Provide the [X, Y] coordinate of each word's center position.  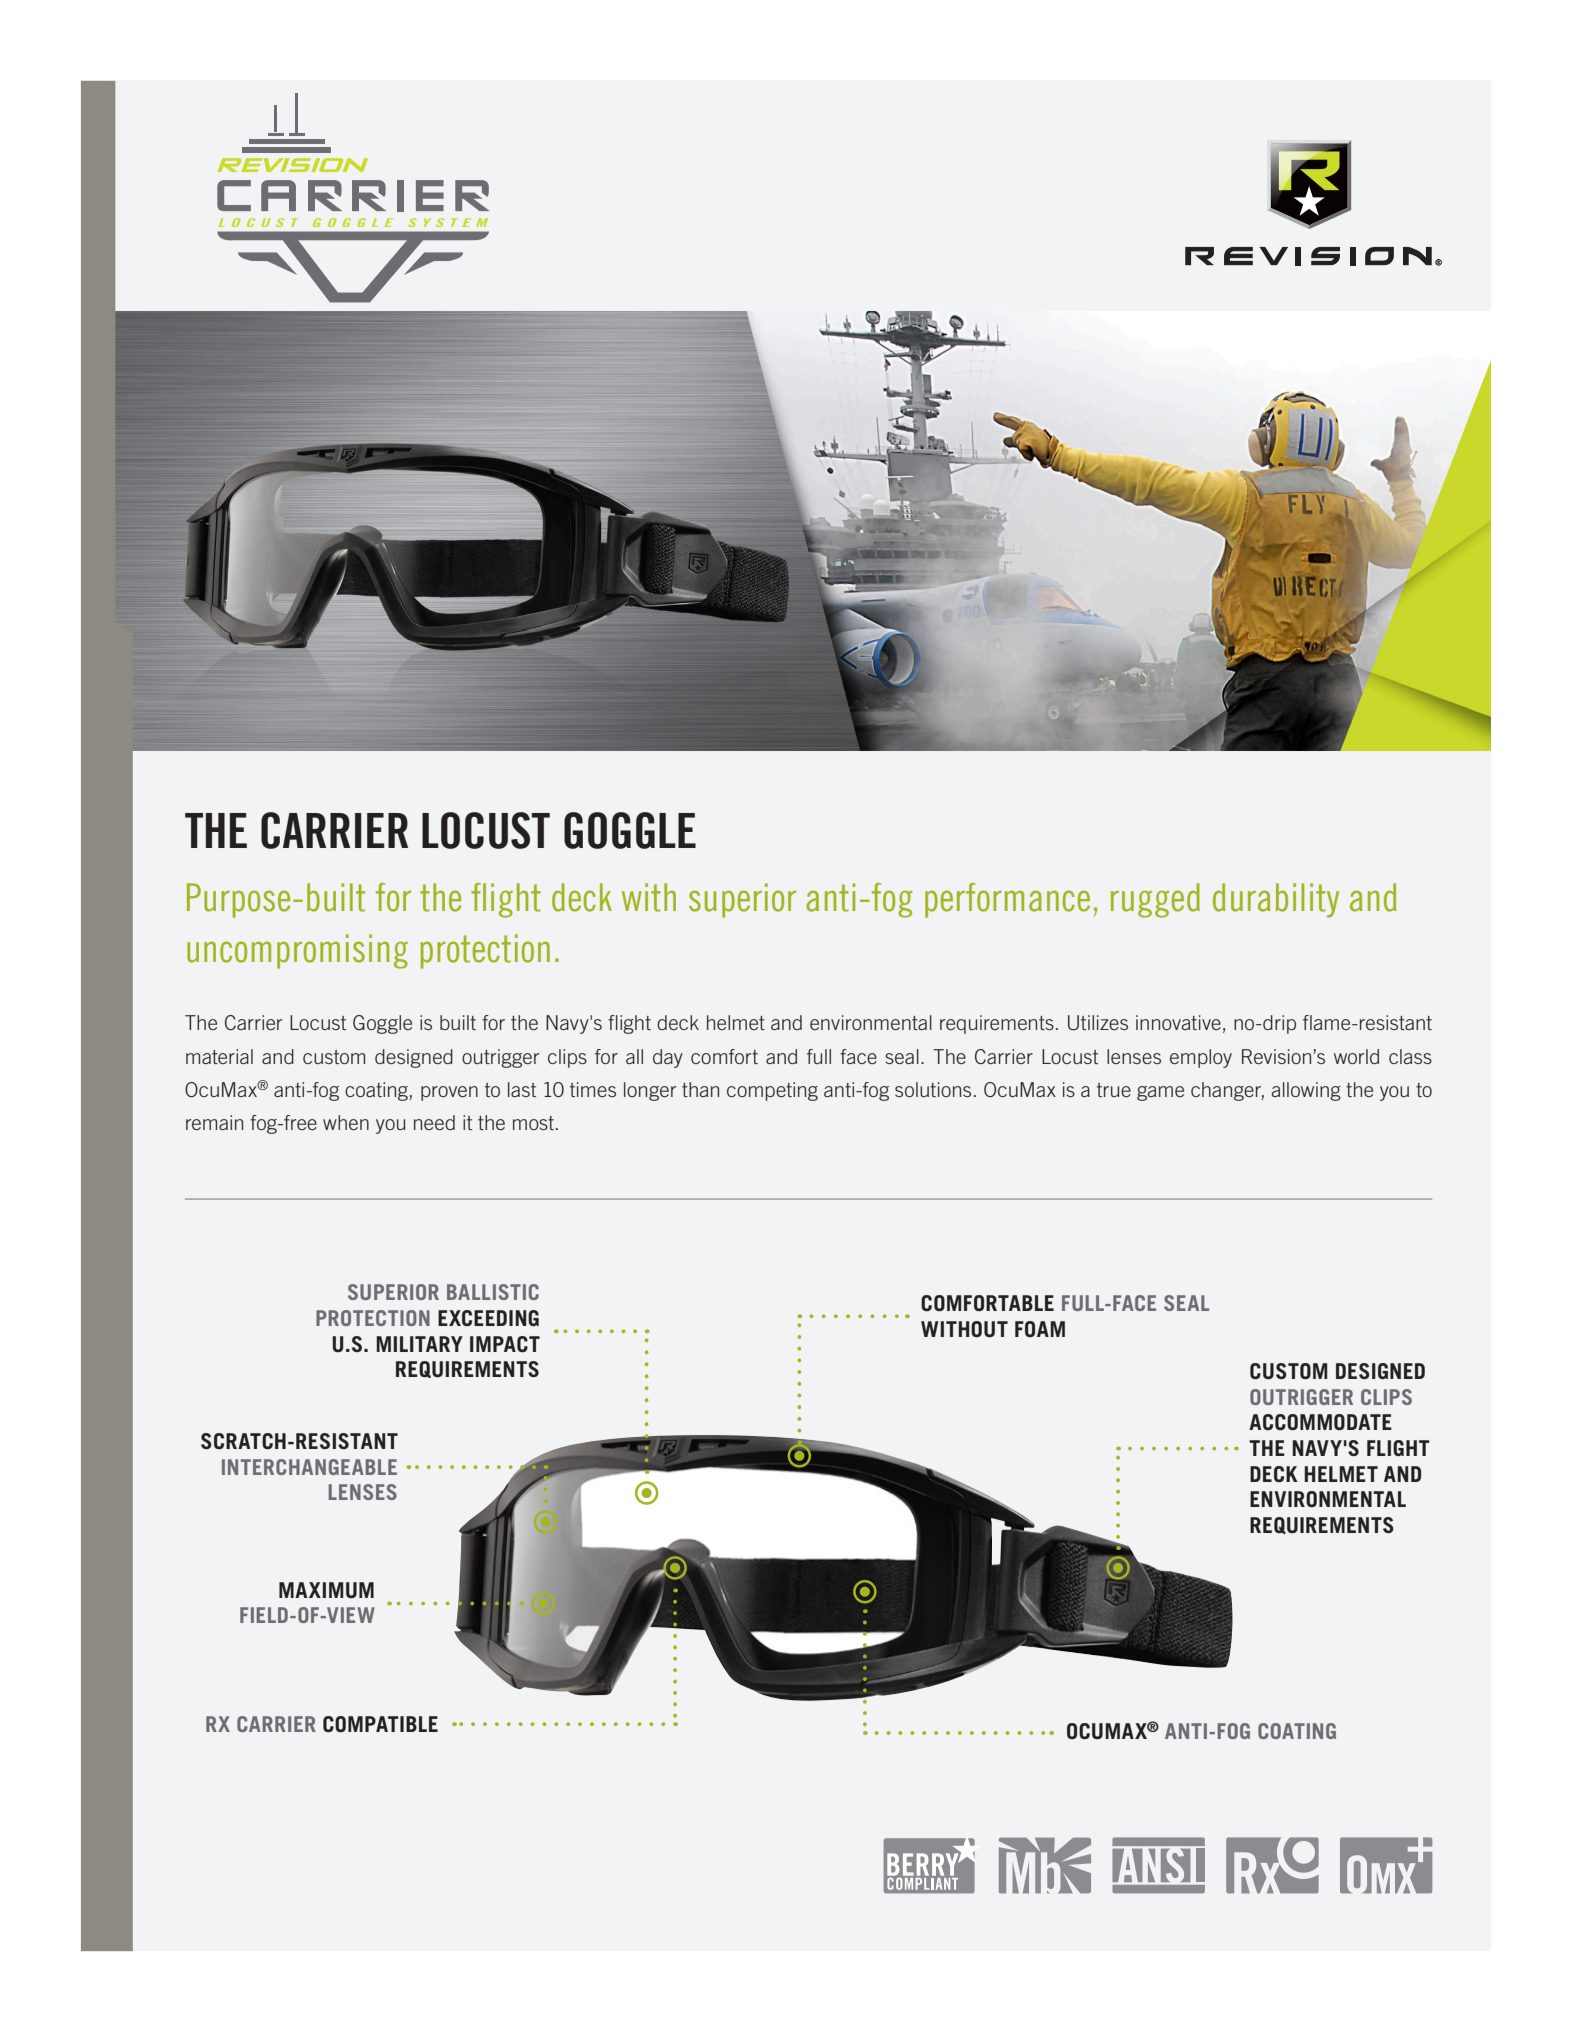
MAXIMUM [326, 1590]
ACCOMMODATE [1320, 1422]
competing [772, 1091]
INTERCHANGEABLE [309, 1467]
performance [1007, 900]
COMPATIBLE [380, 1724]
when [346, 1122]
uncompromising [297, 951]
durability [1276, 900]
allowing [1306, 1091]
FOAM [1040, 1329]
